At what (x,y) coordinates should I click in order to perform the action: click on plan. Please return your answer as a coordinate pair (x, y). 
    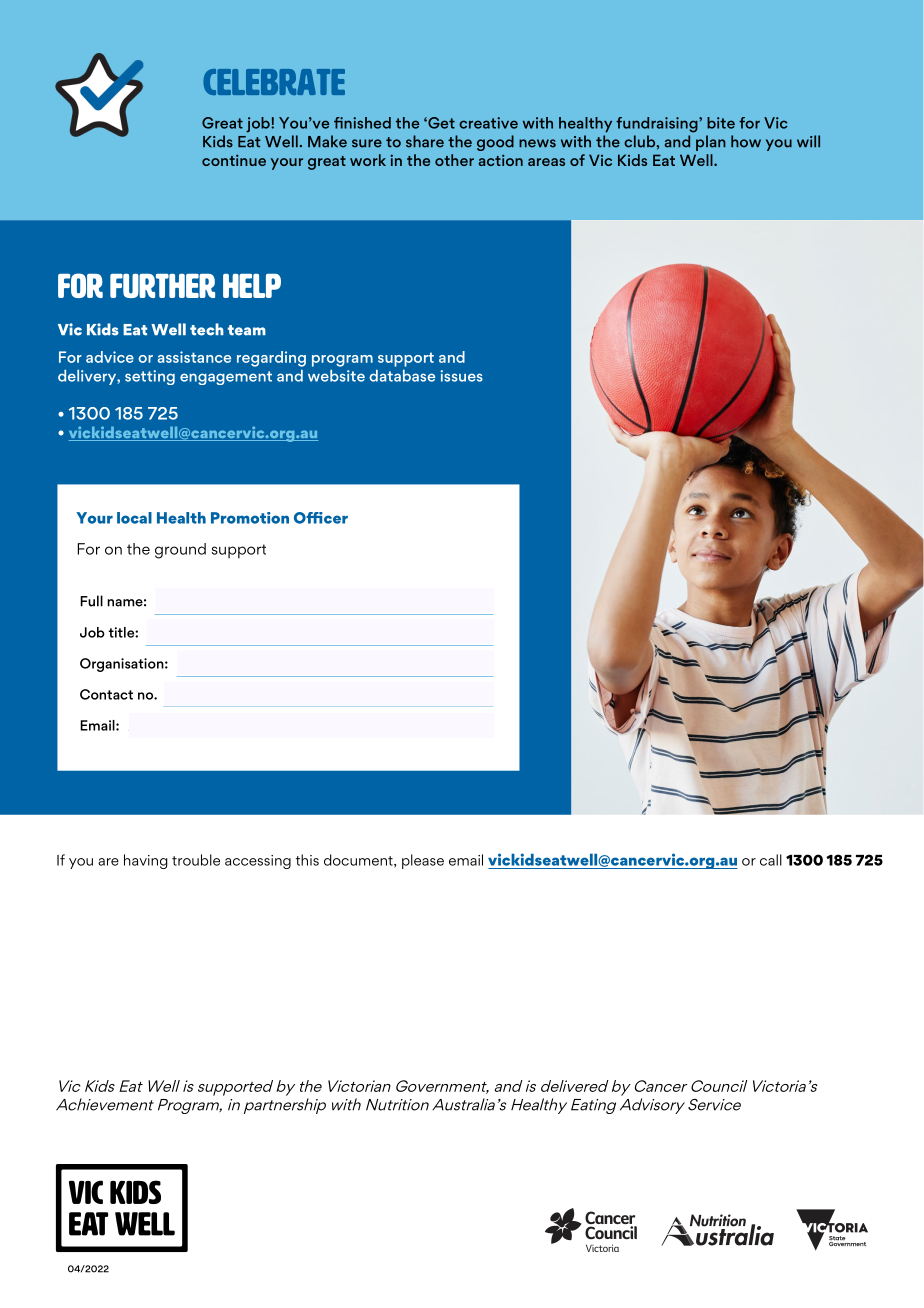
    Looking at the image, I should click on (711, 143).
